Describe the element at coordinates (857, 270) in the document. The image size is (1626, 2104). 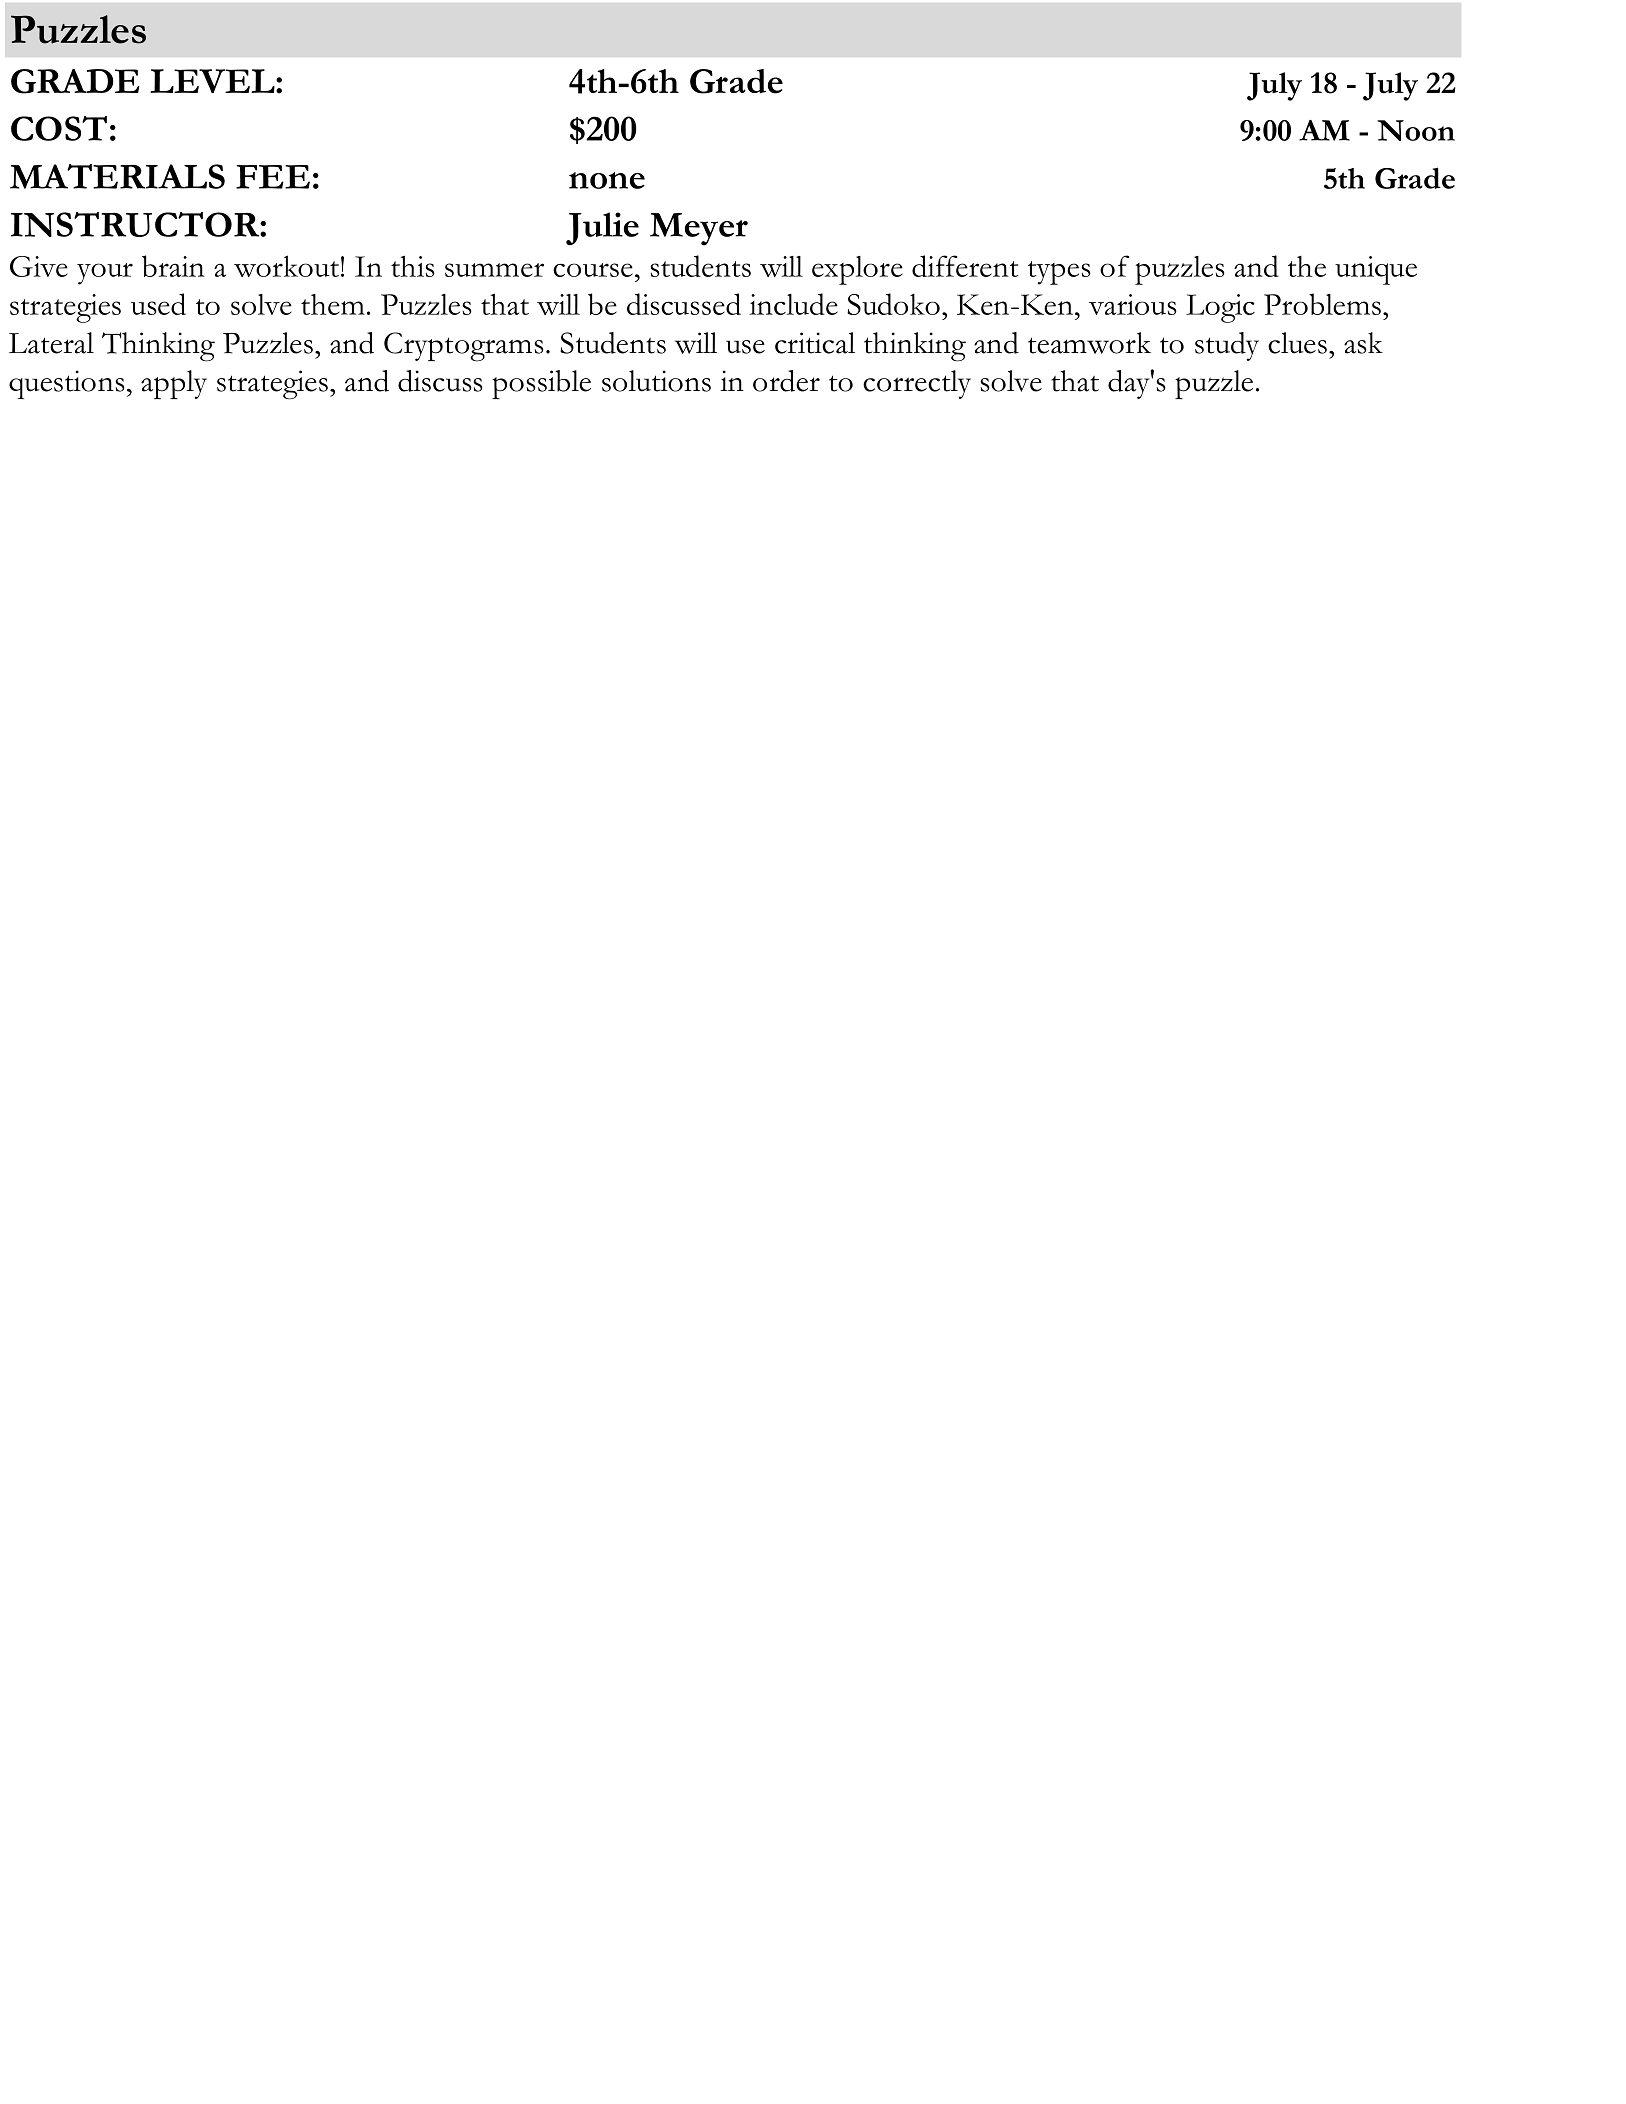
I see `explore` at that location.
